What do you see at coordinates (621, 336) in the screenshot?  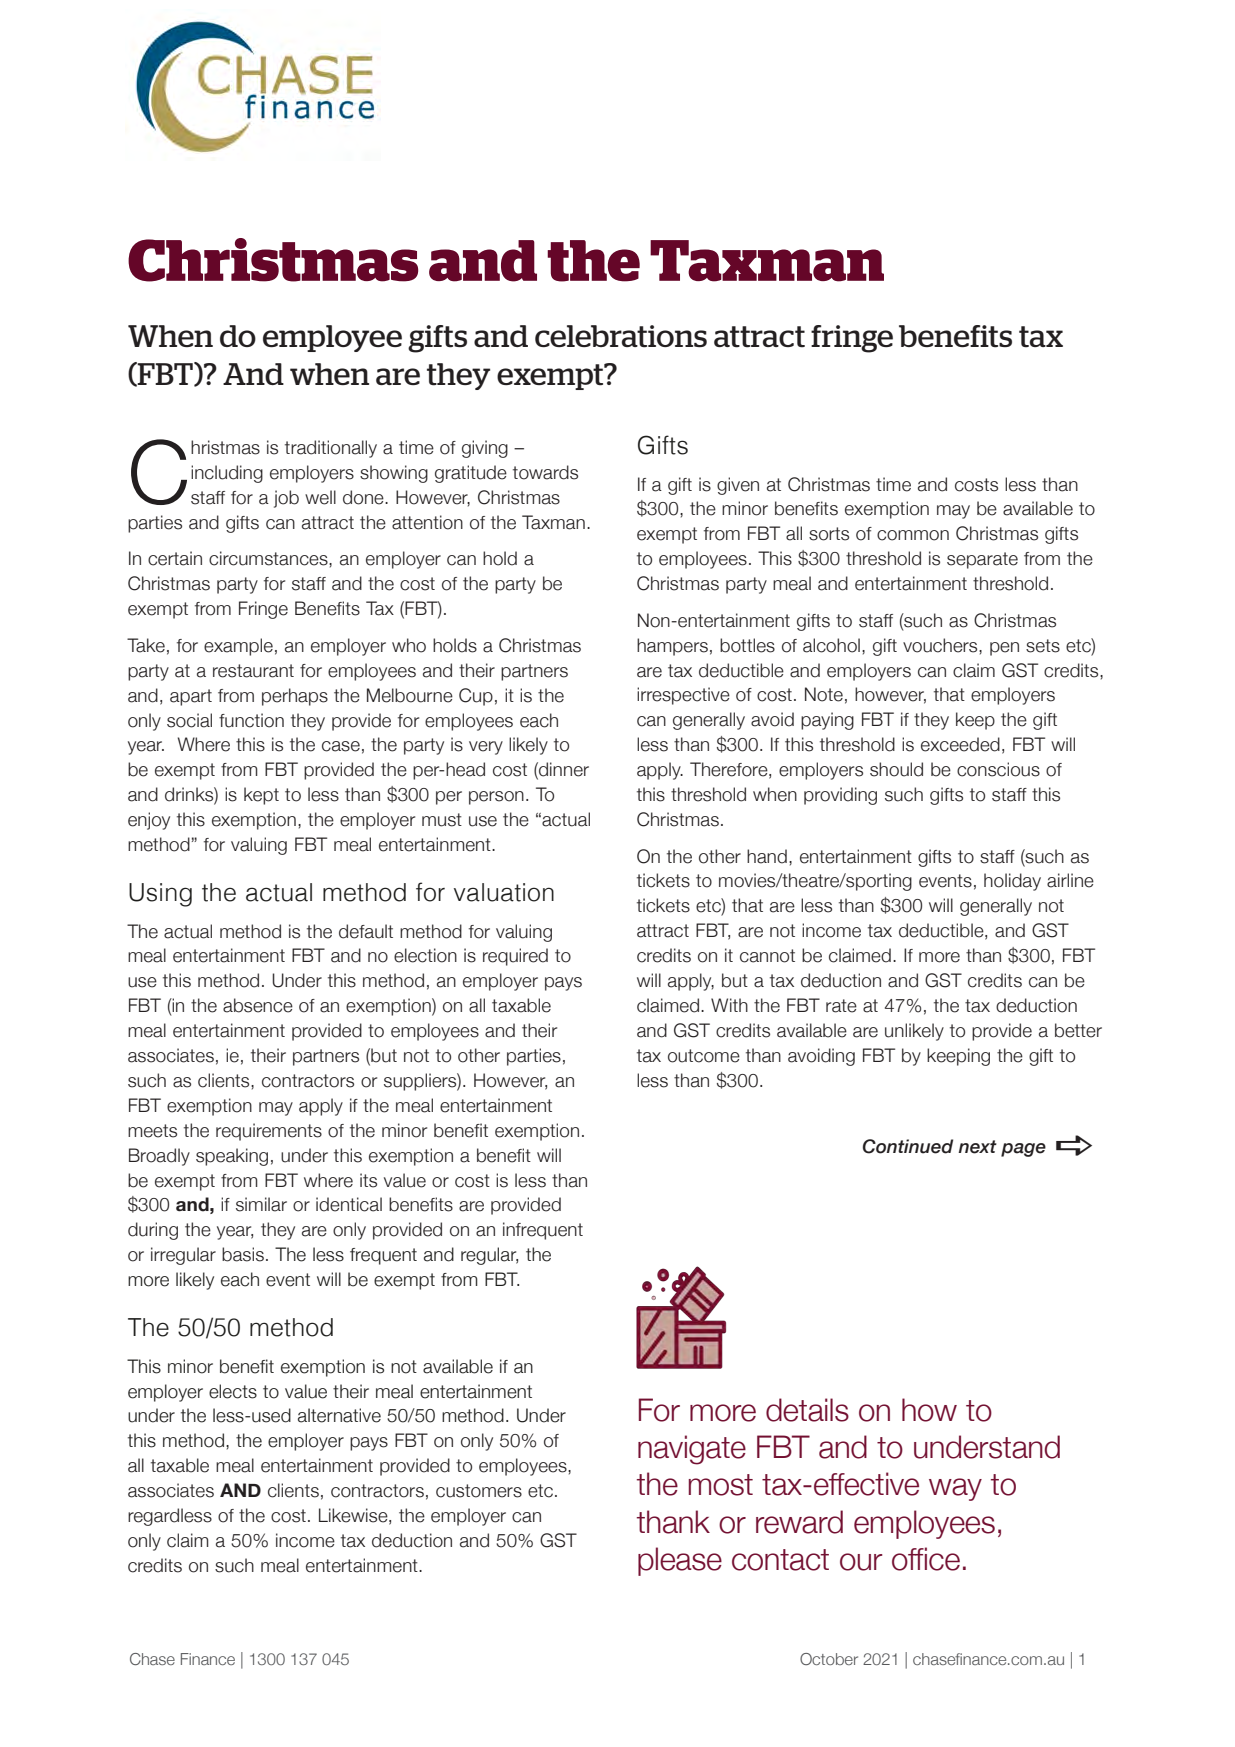 I see `celebrations` at bounding box center [621, 336].
